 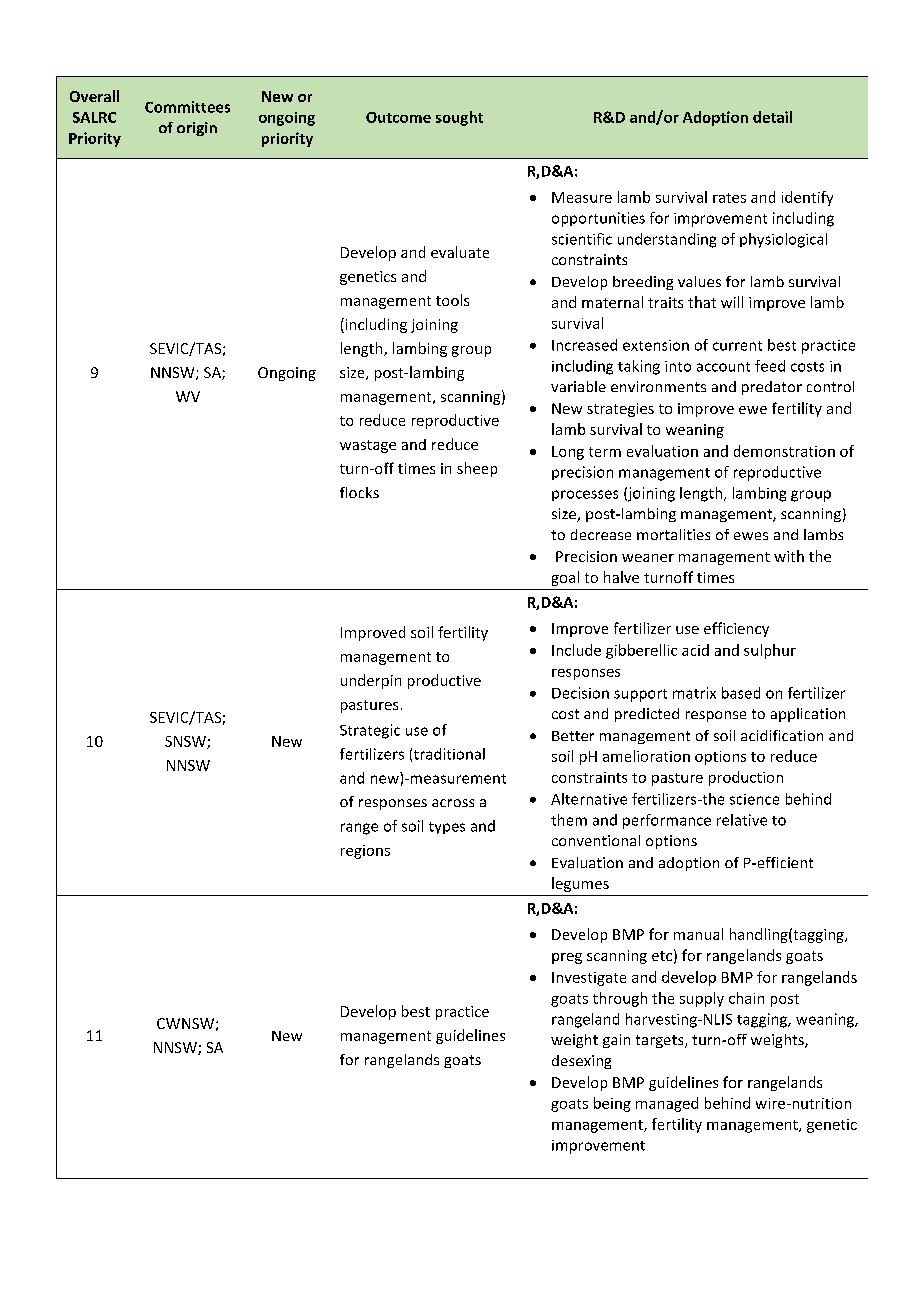 I want to click on sheep, so click(x=477, y=469).
